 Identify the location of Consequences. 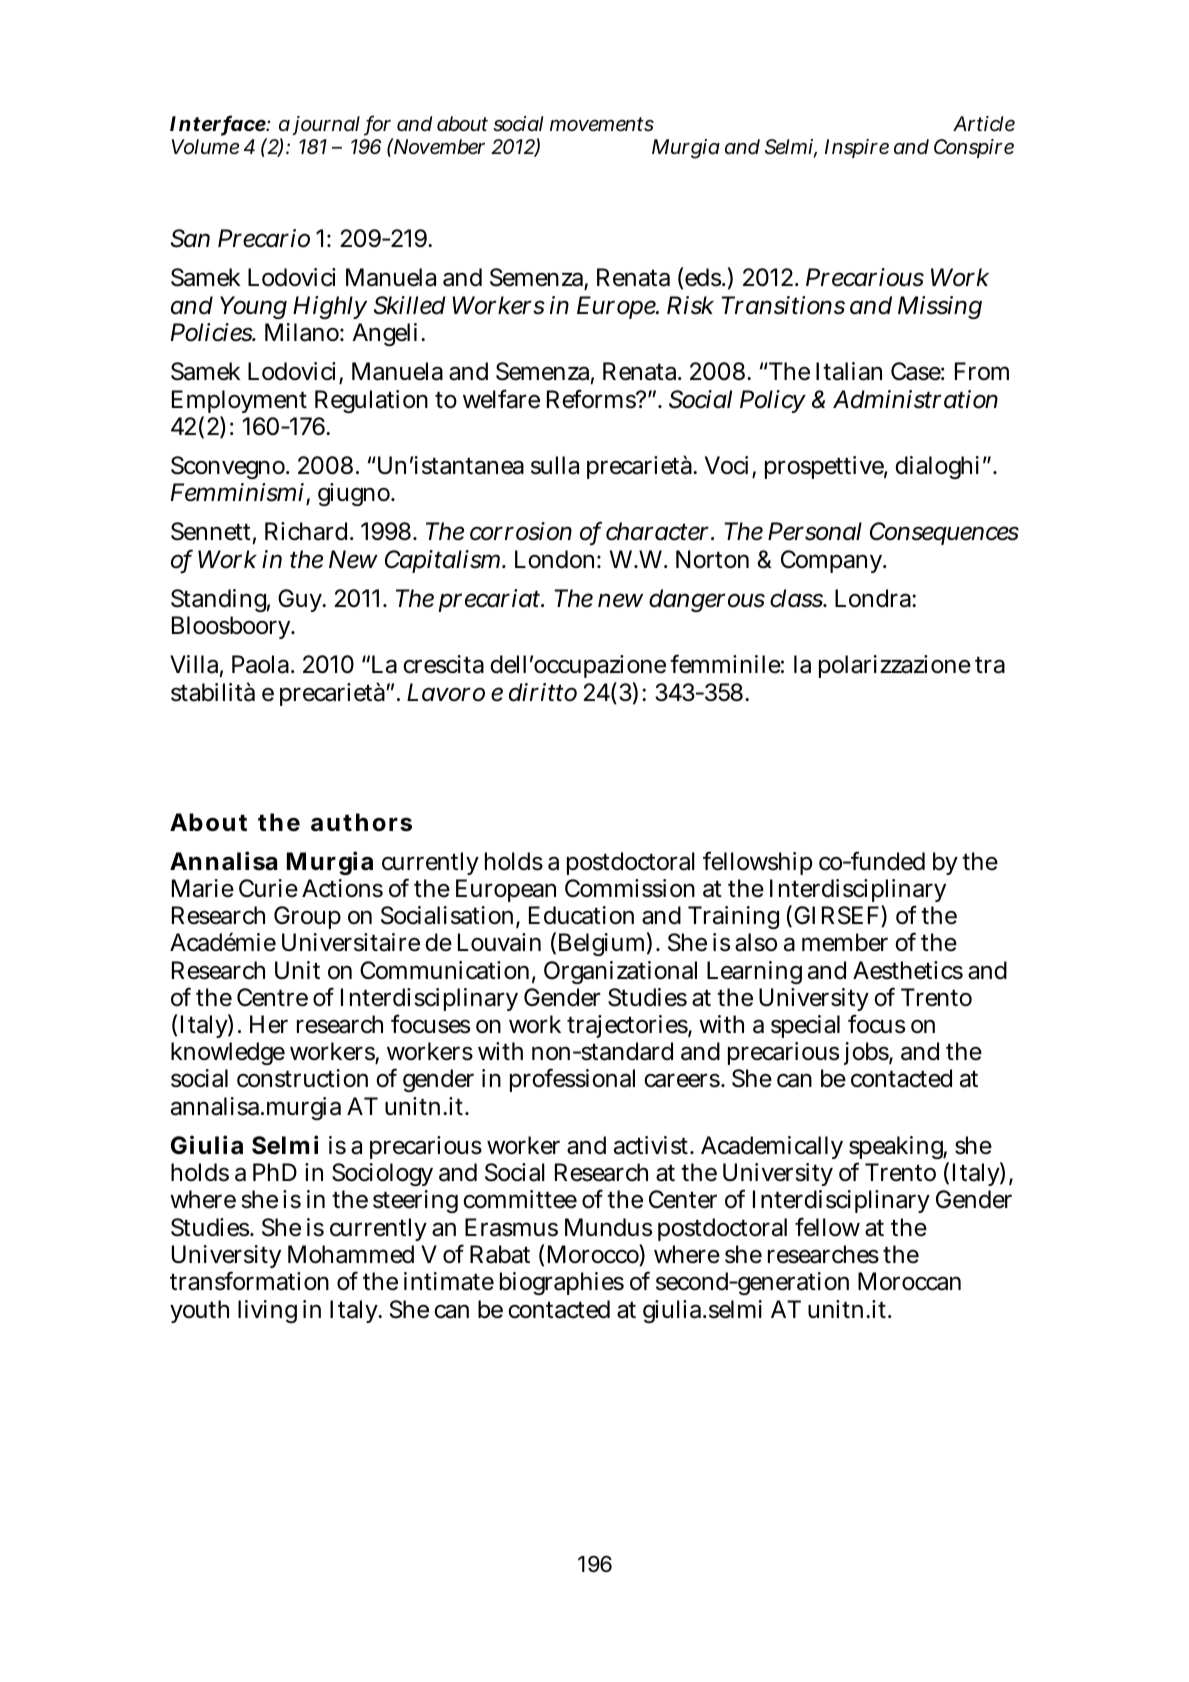
(944, 533).
